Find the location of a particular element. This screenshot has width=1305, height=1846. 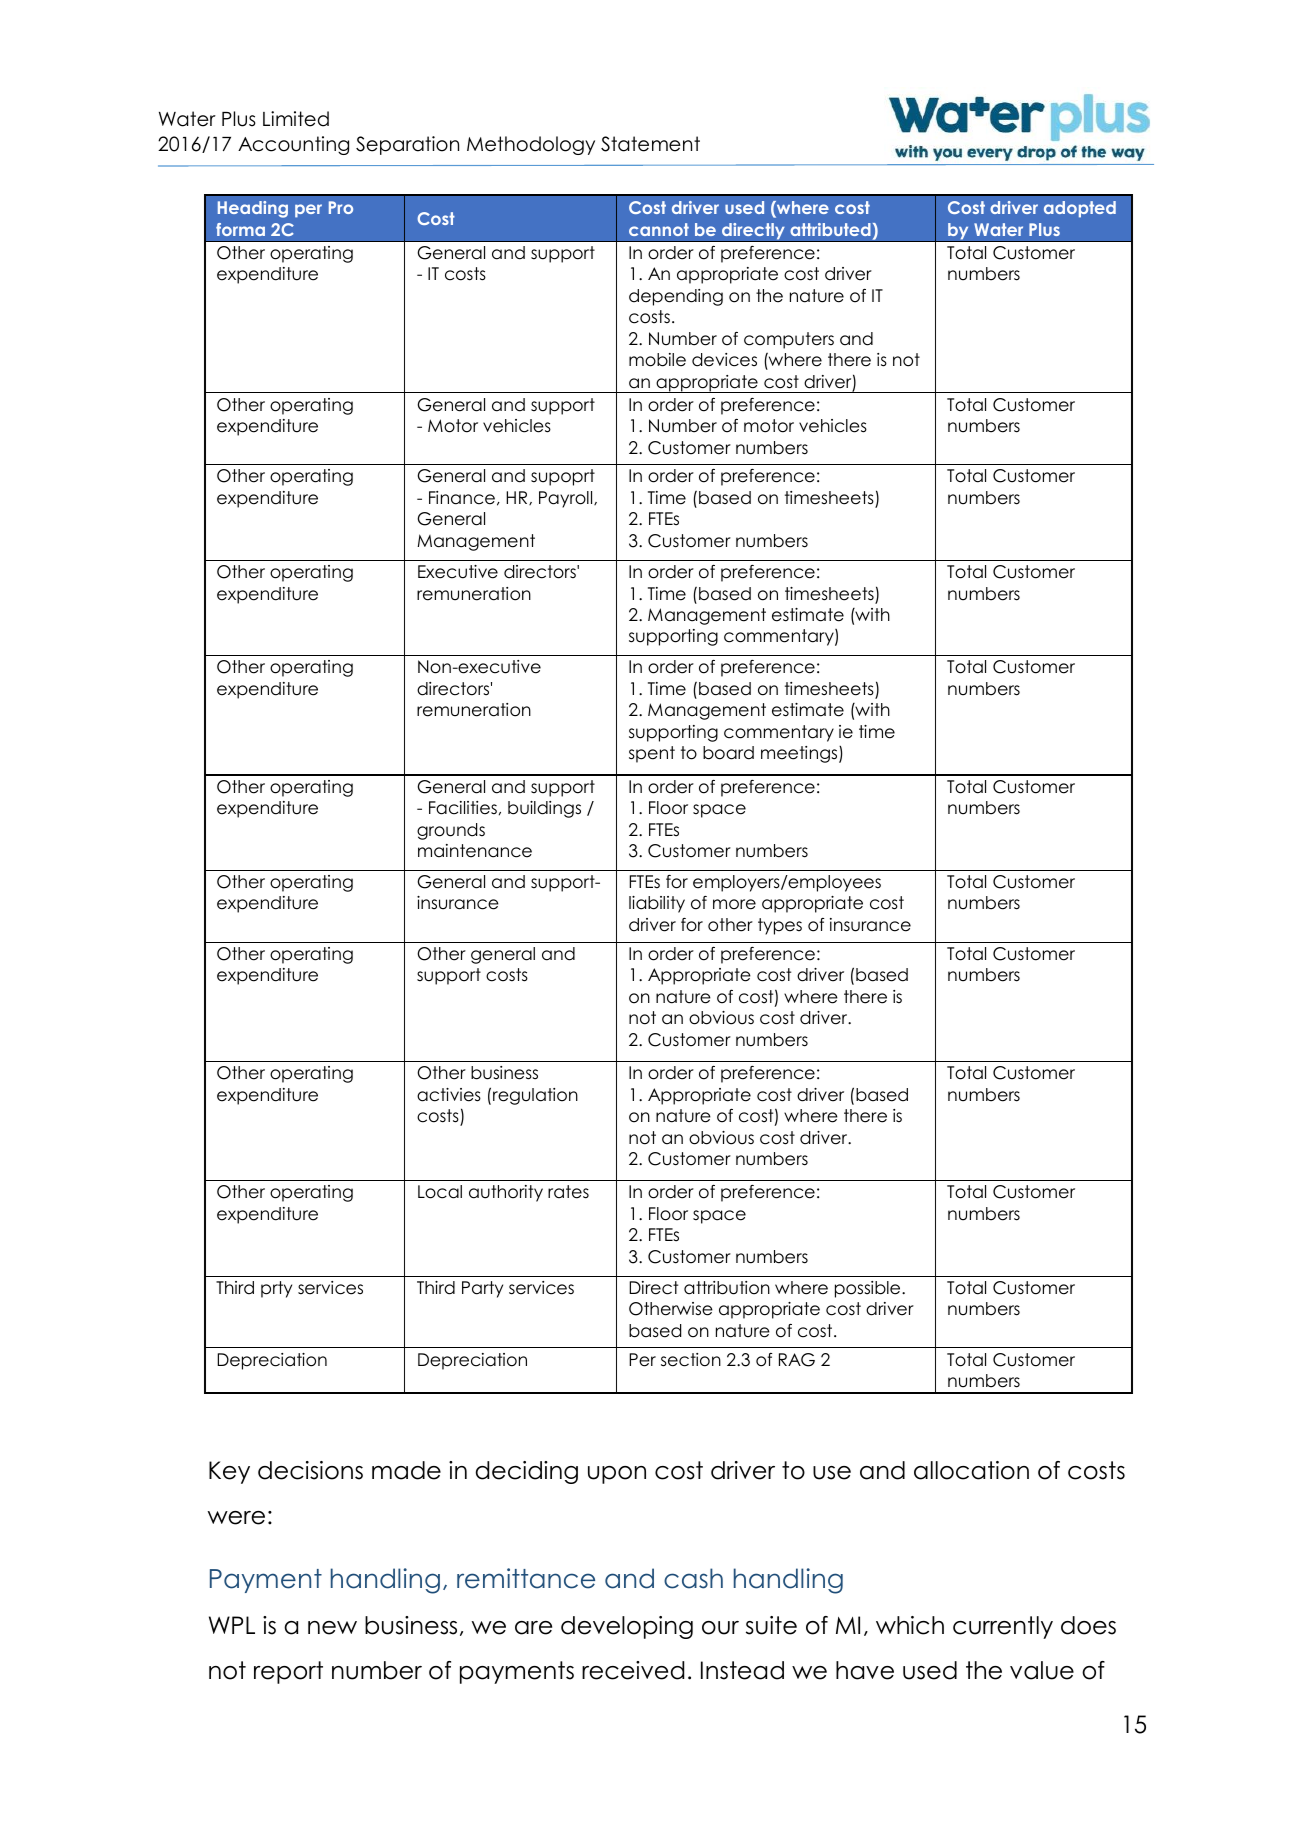

currently is located at coordinates (1003, 1627).
